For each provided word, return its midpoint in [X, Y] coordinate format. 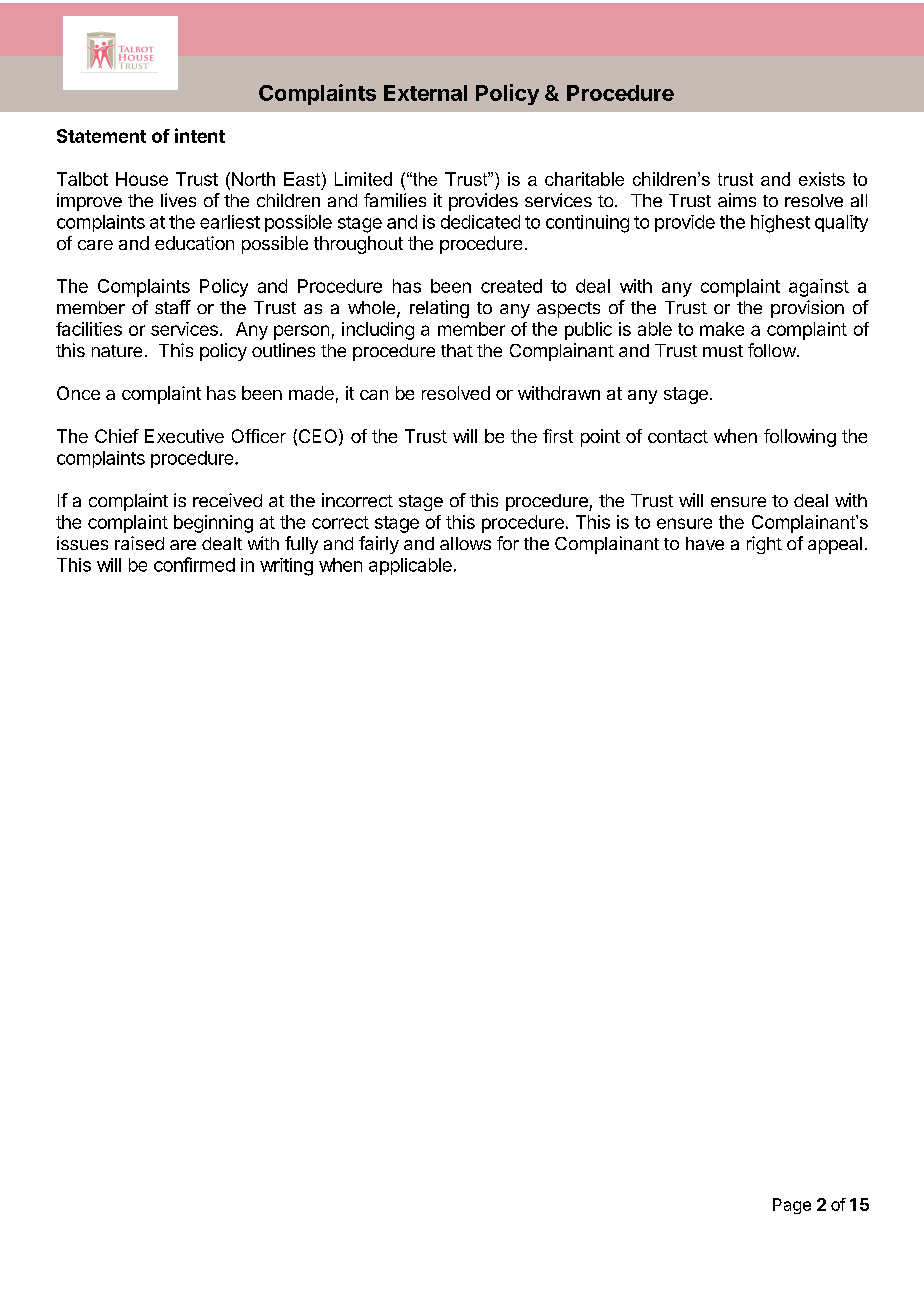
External [425, 93]
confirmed [194, 564]
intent [200, 135]
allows [465, 543]
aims [737, 200]
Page [792, 1206]
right [764, 545]
